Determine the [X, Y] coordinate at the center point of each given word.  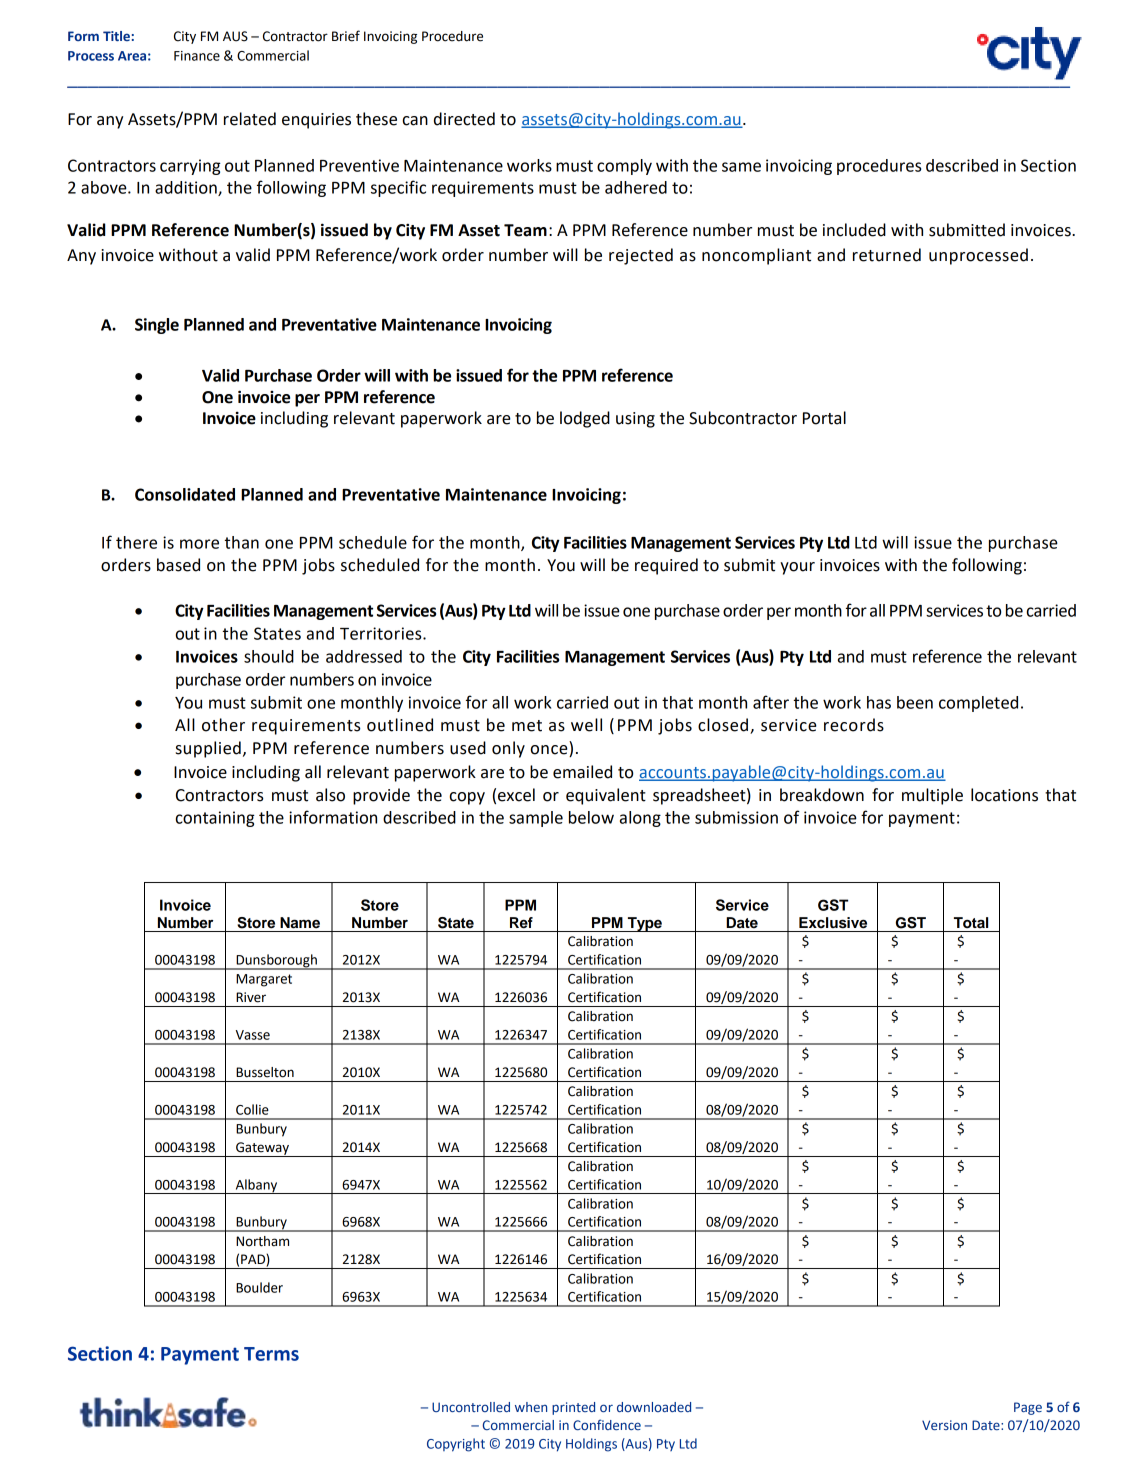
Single [157, 326]
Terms [271, 1354]
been [915, 702]
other [223, 725]
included [854, 230]
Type [644, 924]
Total [971, 923]
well [586, 725]
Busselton [265, 1072]
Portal [824, 418]
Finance [197, 56]
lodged [585, 419]
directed [464, 119]
